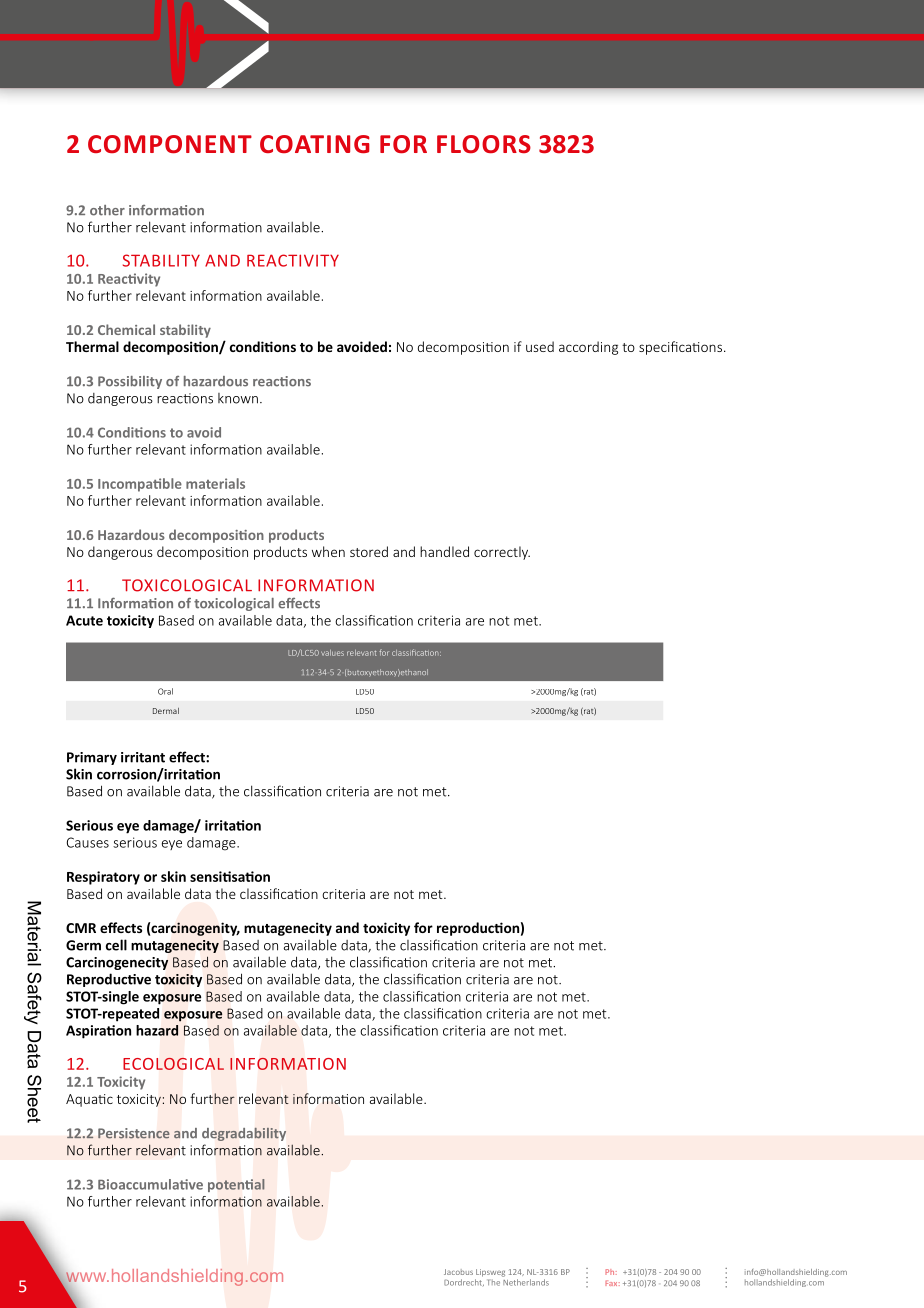 The width and height of the screenshot is (924, 1308). Describe the element at coordinates (170, 144) in the screenshot. I see `COMPONENT` at that location.
